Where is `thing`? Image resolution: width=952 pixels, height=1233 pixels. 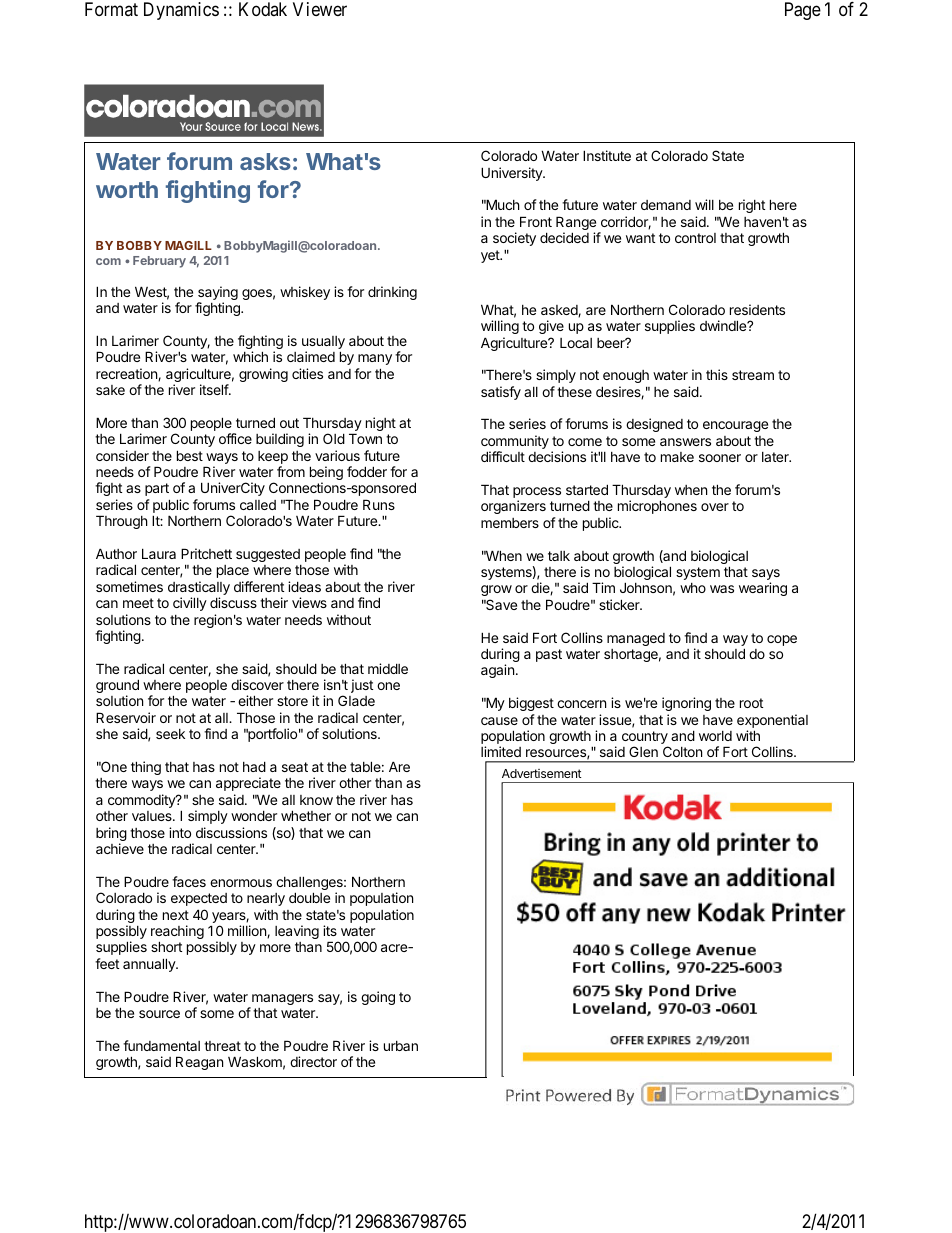
thing is located at coordinates (146, 768).
